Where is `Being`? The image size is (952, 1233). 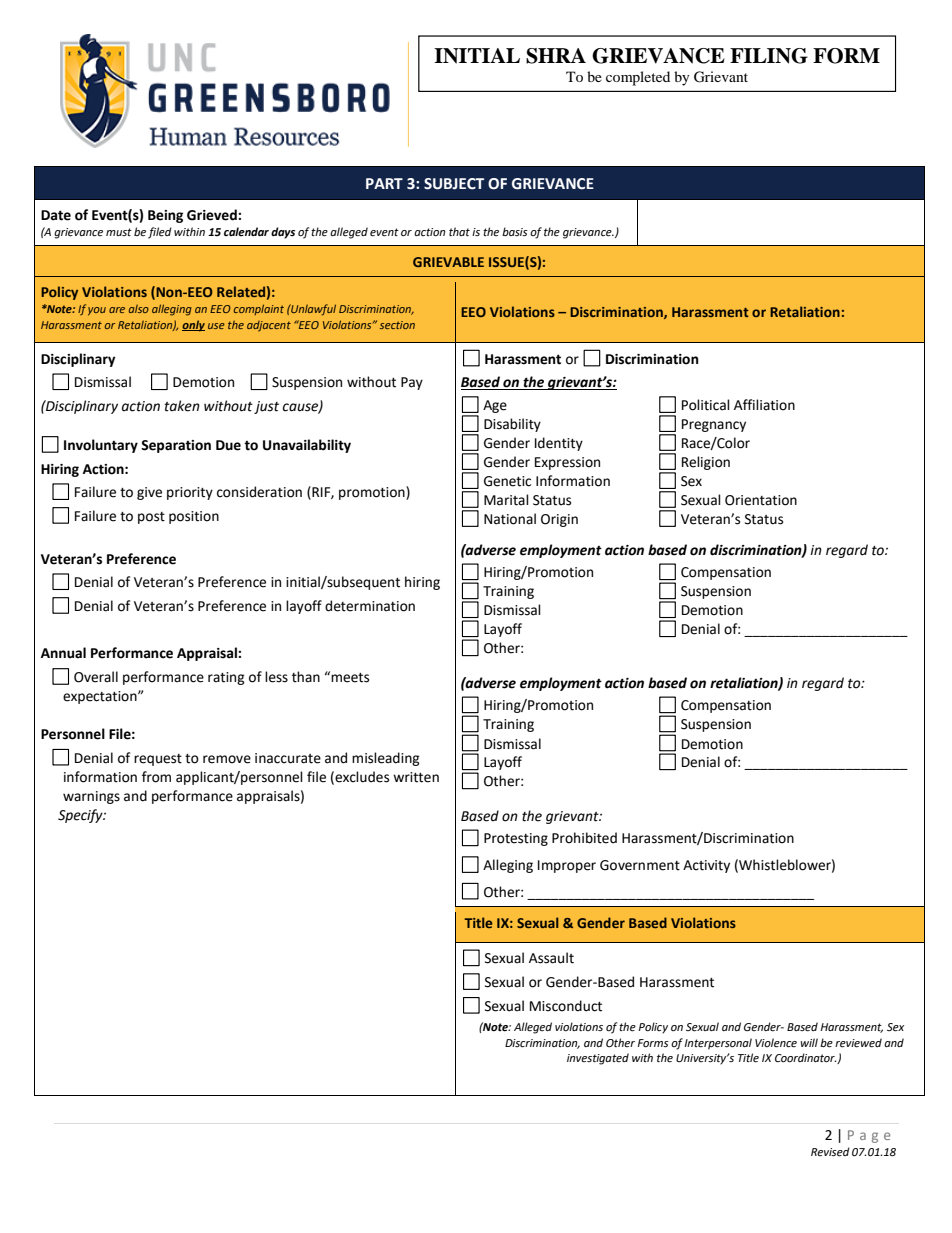
Being is located at coordinates (165, 216).
